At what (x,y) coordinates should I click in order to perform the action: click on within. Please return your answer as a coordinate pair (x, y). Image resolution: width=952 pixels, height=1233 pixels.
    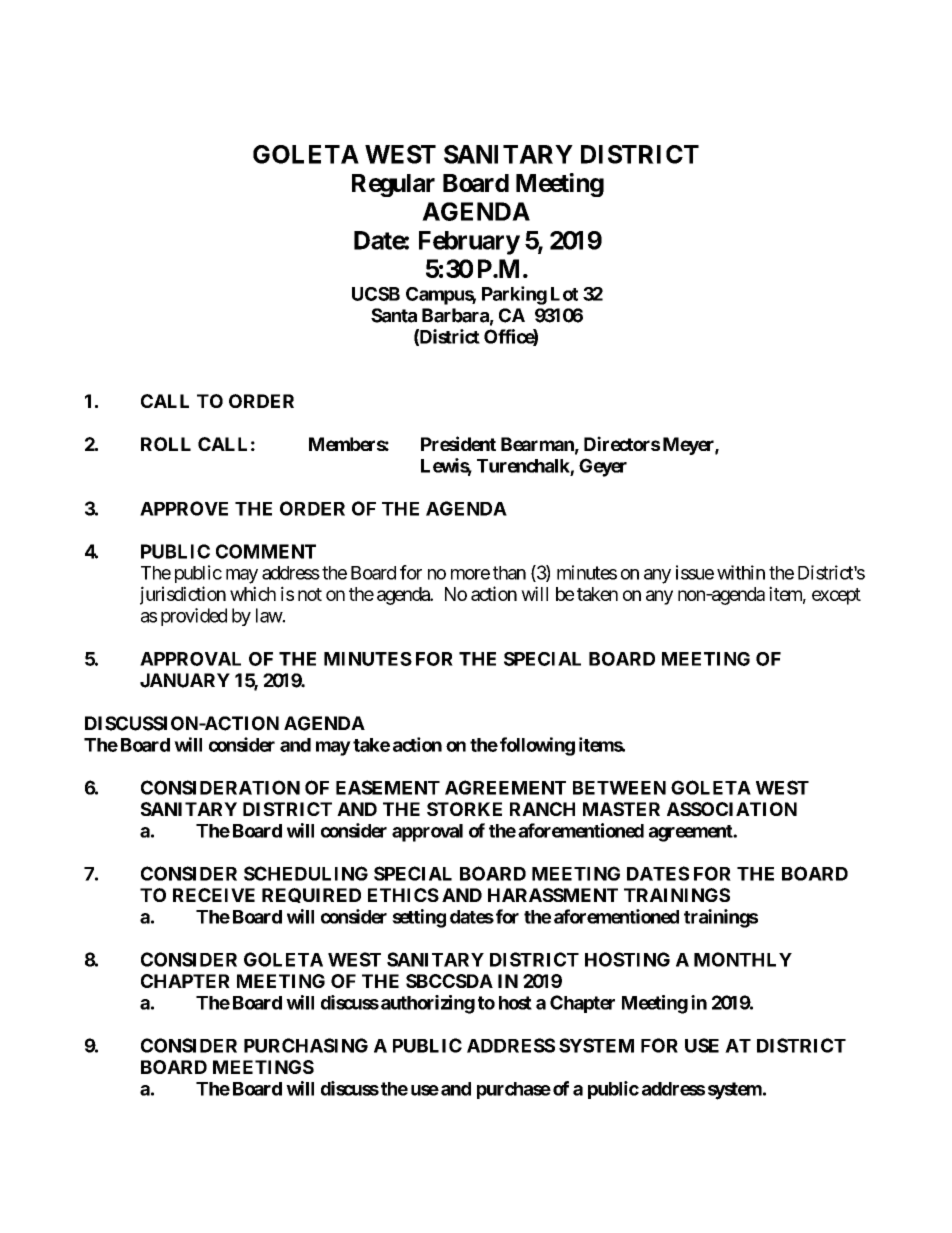
    Looking at the image, I should click on (741, 572).
